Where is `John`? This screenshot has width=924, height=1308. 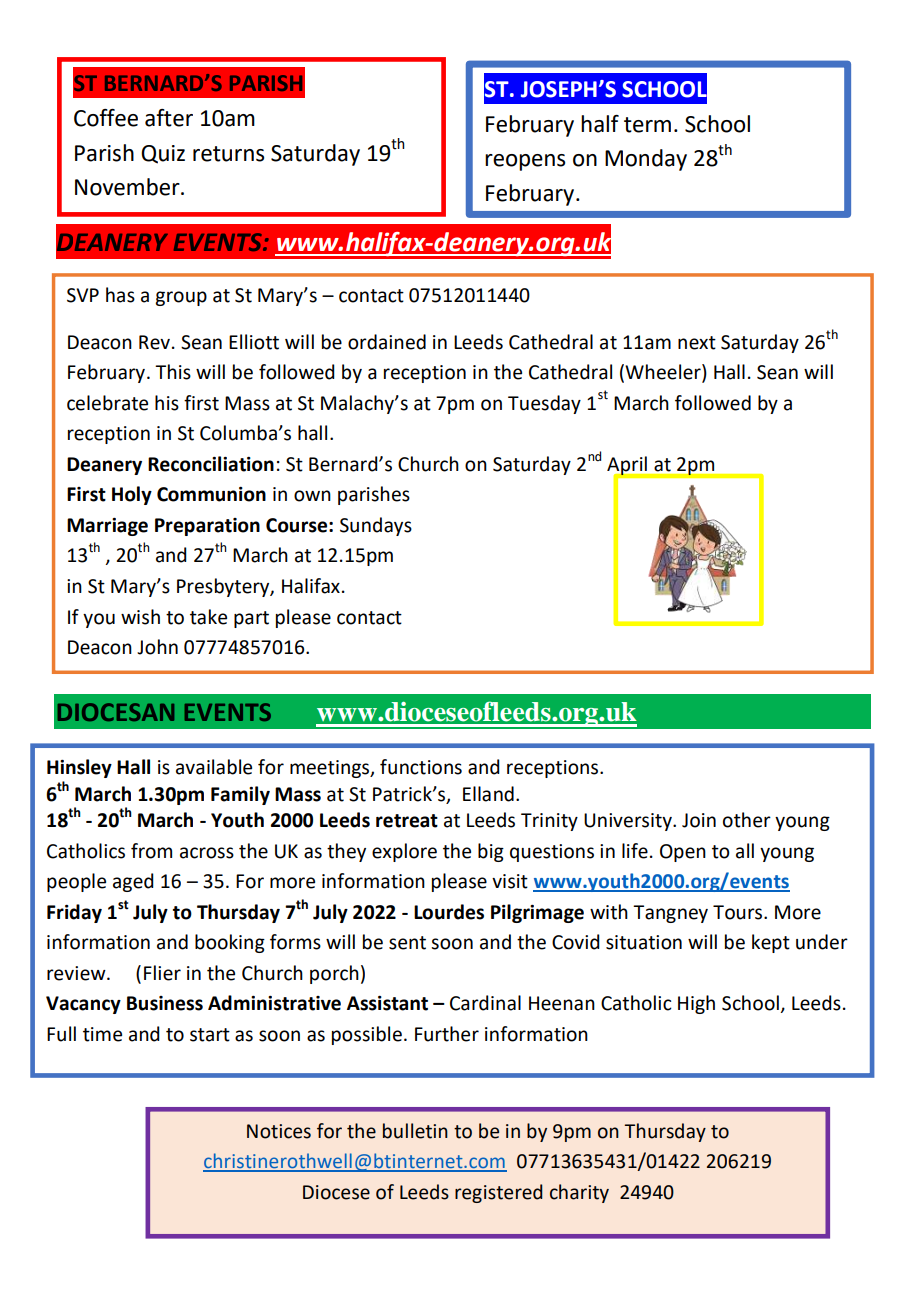
John is located at coordinates (157, 647).
